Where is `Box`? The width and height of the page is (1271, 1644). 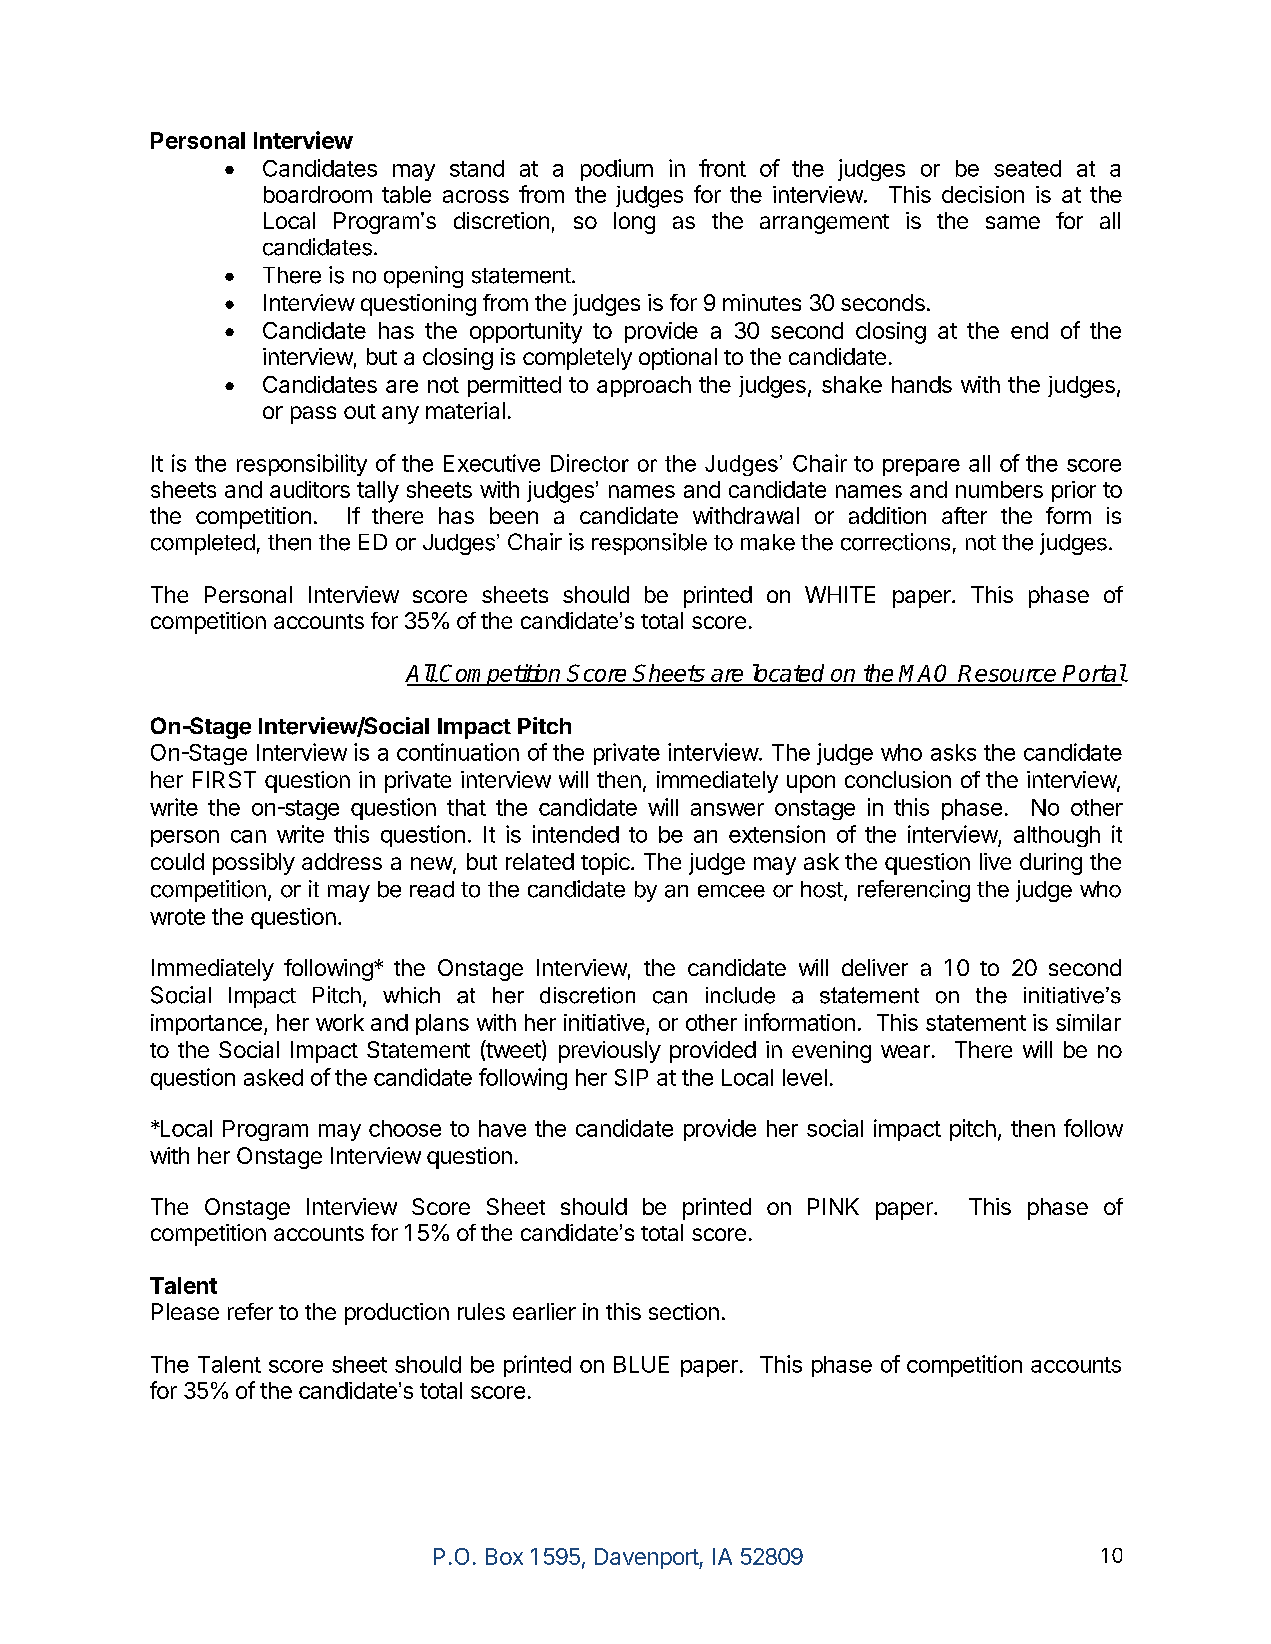
Box is located at coordinates (504, 1556).
